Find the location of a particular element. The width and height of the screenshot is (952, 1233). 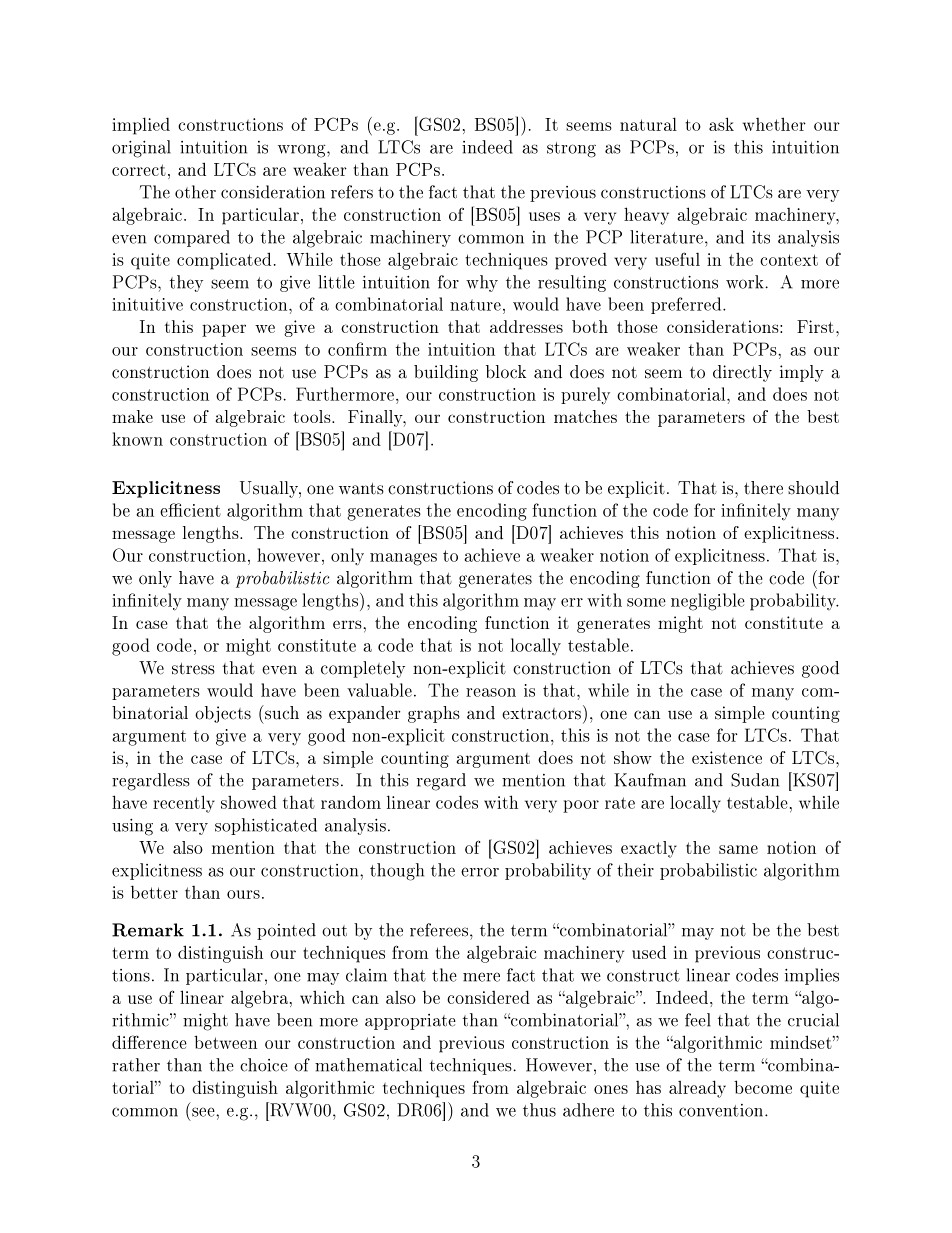

thus is located at coordinates (539, 1110).
